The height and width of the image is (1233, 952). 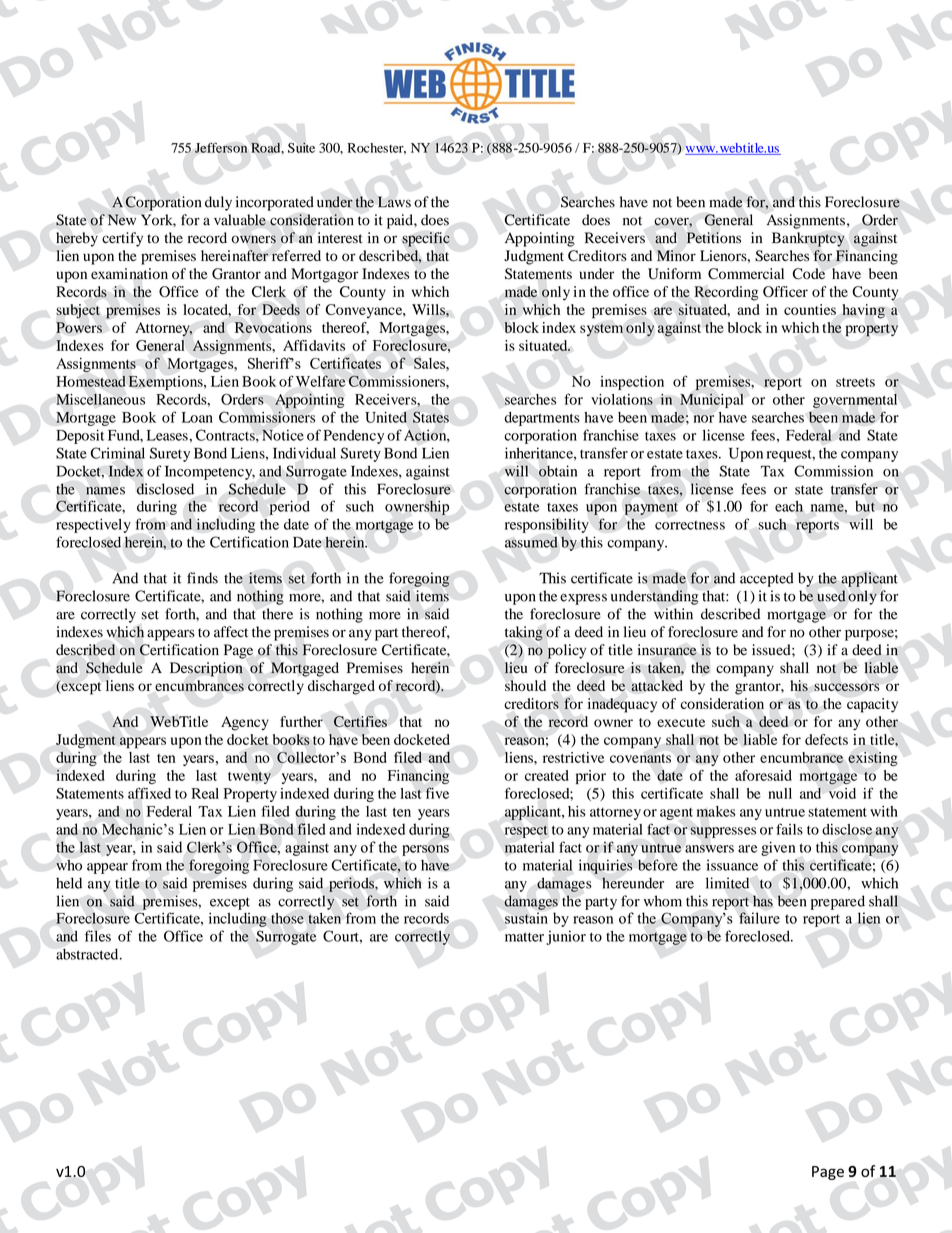 What do you see at coordinates (394, 202) in the image?
I see `Laws` at bounding box center [394, 202].
